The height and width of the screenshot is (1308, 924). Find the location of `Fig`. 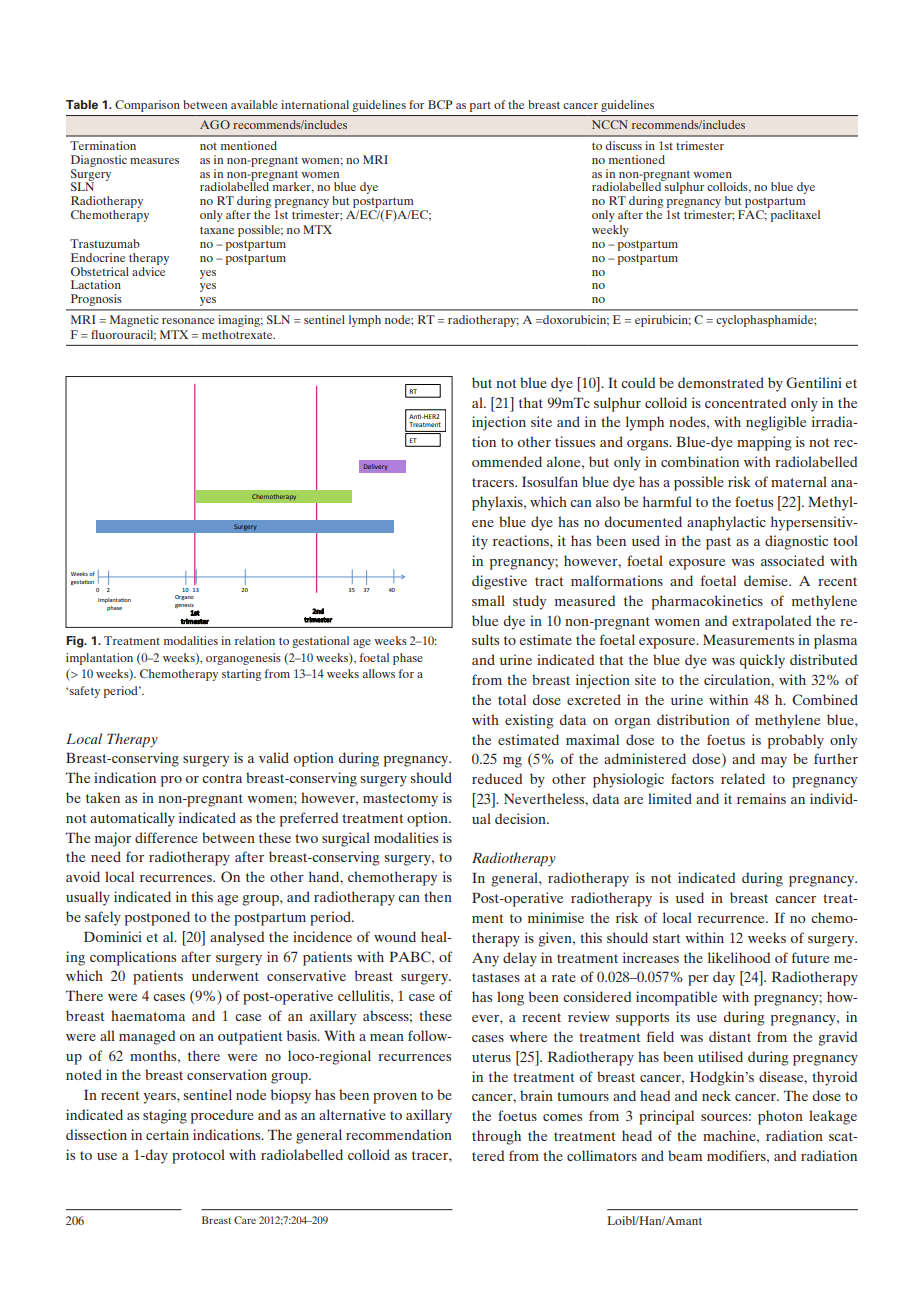

Fig is located at coordinates (76, 642).
